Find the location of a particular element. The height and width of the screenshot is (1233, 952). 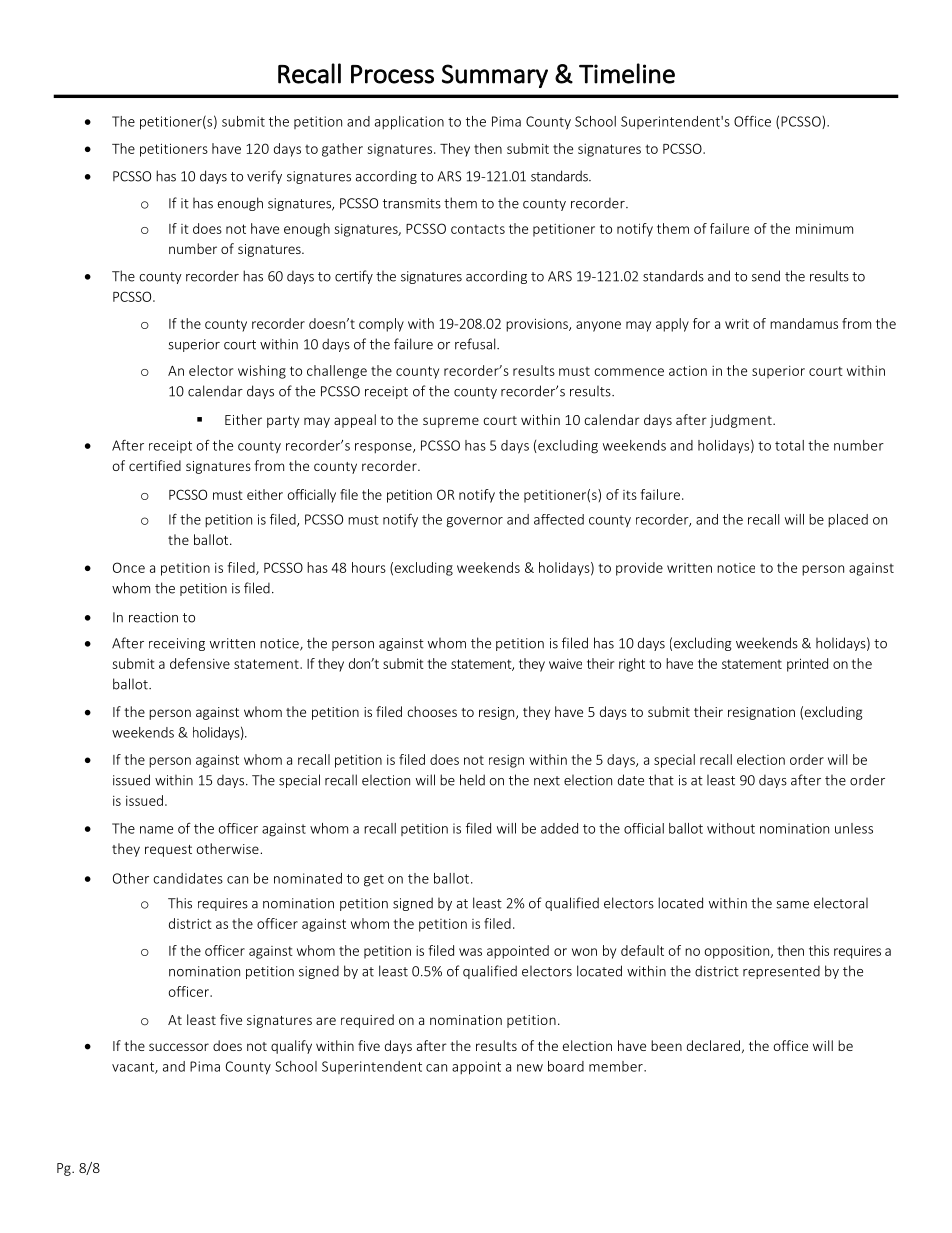

verify is located at coordinates (264, 177).
